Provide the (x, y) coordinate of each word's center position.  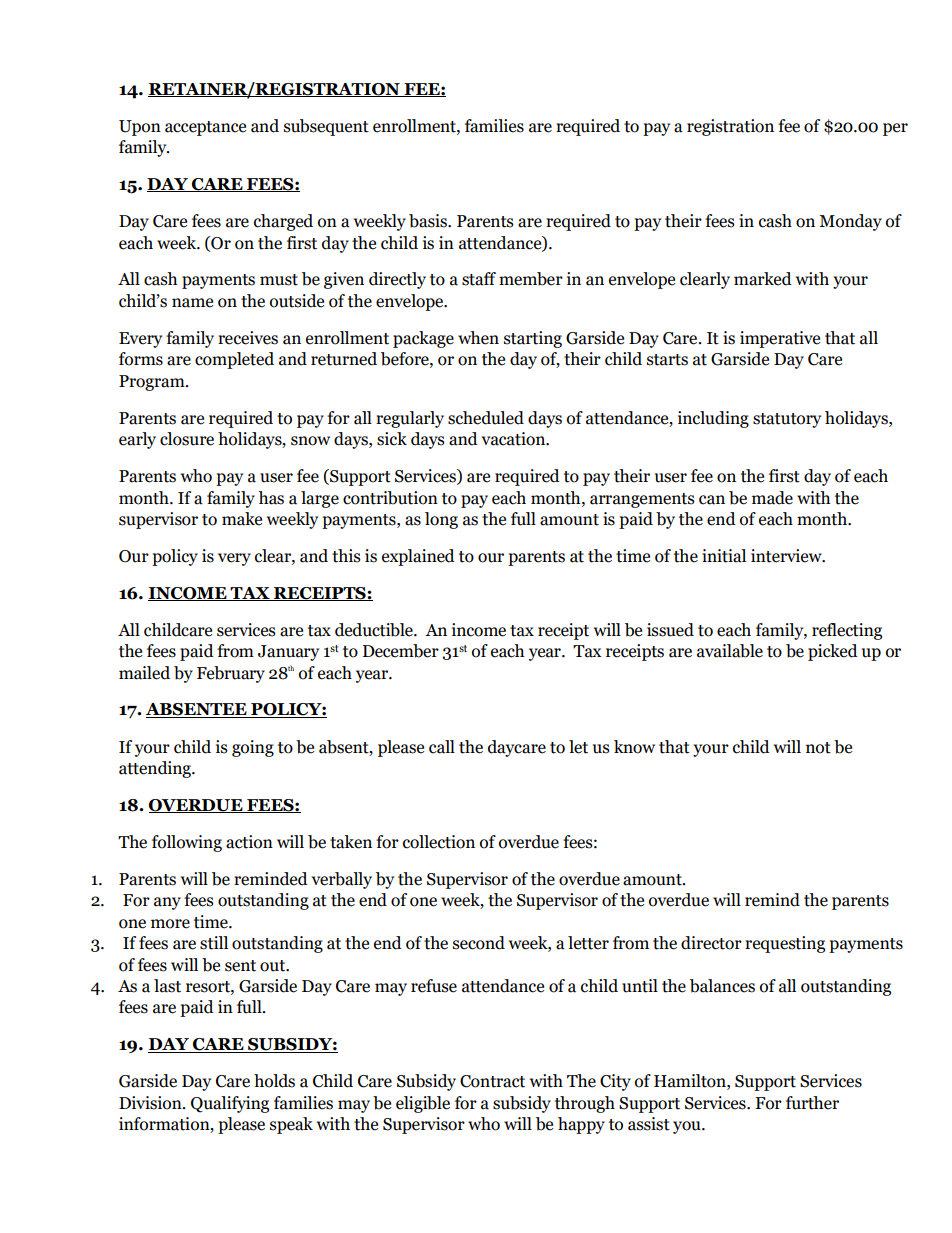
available (730, 651)
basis (429, 221)
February (231, 674)
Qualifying (230, 1104)
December (401, 651)
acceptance (205, 128)
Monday (850, 222)
